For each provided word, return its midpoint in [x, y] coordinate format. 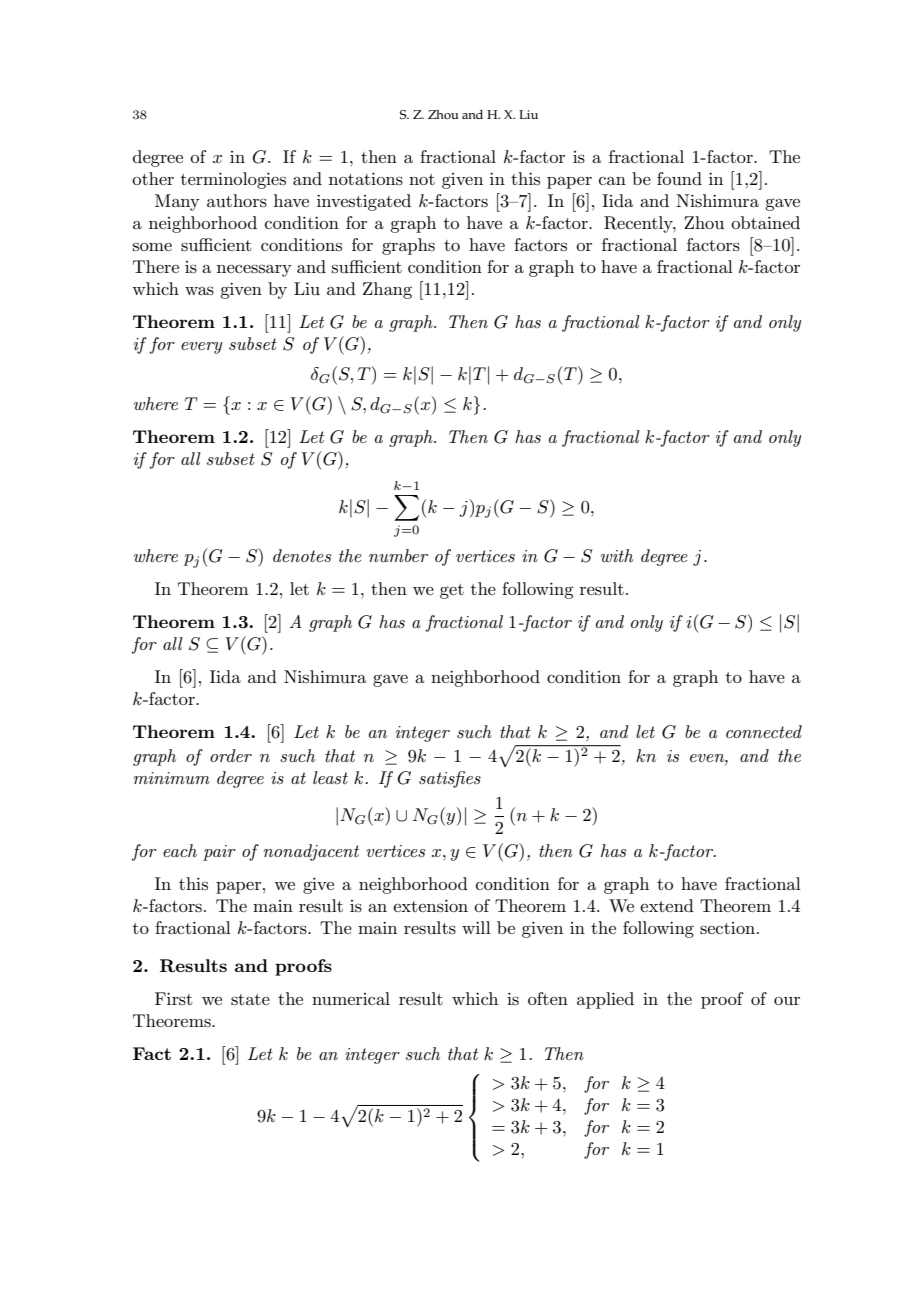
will [476, 927]
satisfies [450, 779]
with [617, 555]
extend [667, 905]
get [452, 591]
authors [237, 201]
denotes [302, 555]
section [727, 928]
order [231, 755]
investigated [364, 202]
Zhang [387, 290]
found [679, 178]
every [201, 348]
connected [764, 731]
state [250, 1000]
